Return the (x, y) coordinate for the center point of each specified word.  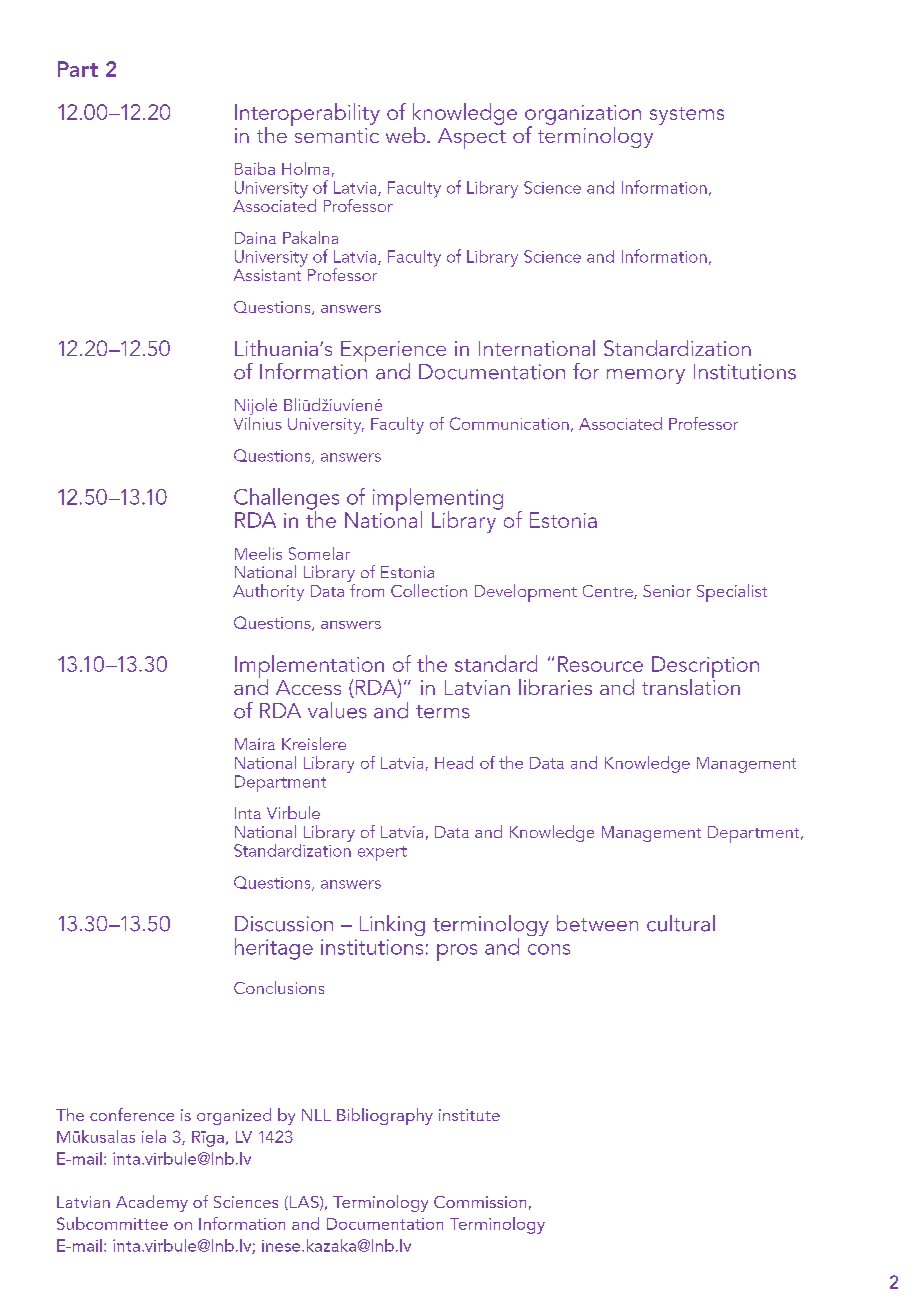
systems (687, 116)
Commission (480, 1202)
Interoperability (307, 115)
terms (443, 712)
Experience (393, 353)
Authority (268, 592)
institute (469, 1115)
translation (691, 685)
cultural (681, 923)
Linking (392, 925)
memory (646, 376)
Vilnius (258, 422)
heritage (274, 949)
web (407, 135)
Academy (152, 1203)
